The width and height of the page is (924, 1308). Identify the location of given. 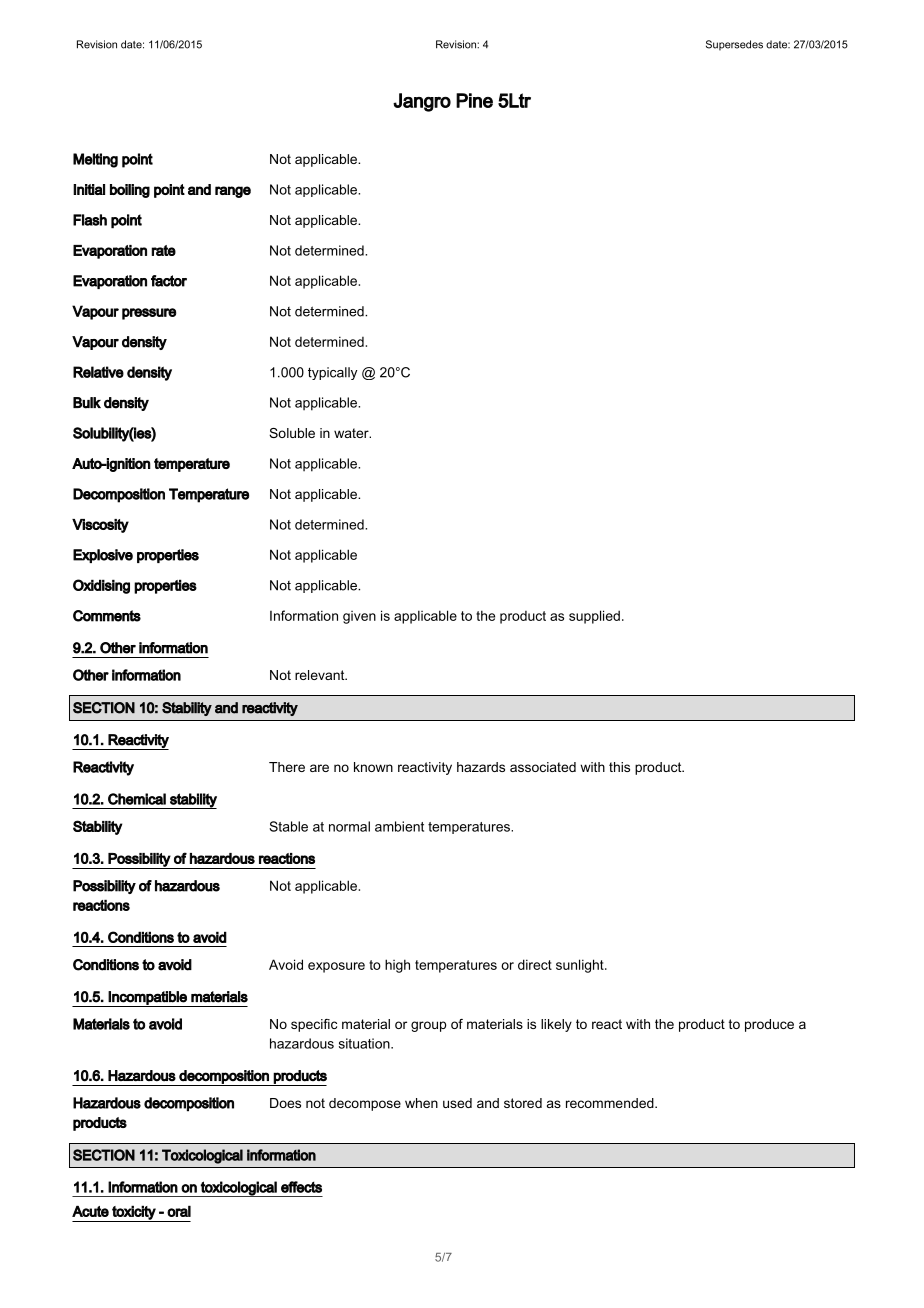
(359, 617).
